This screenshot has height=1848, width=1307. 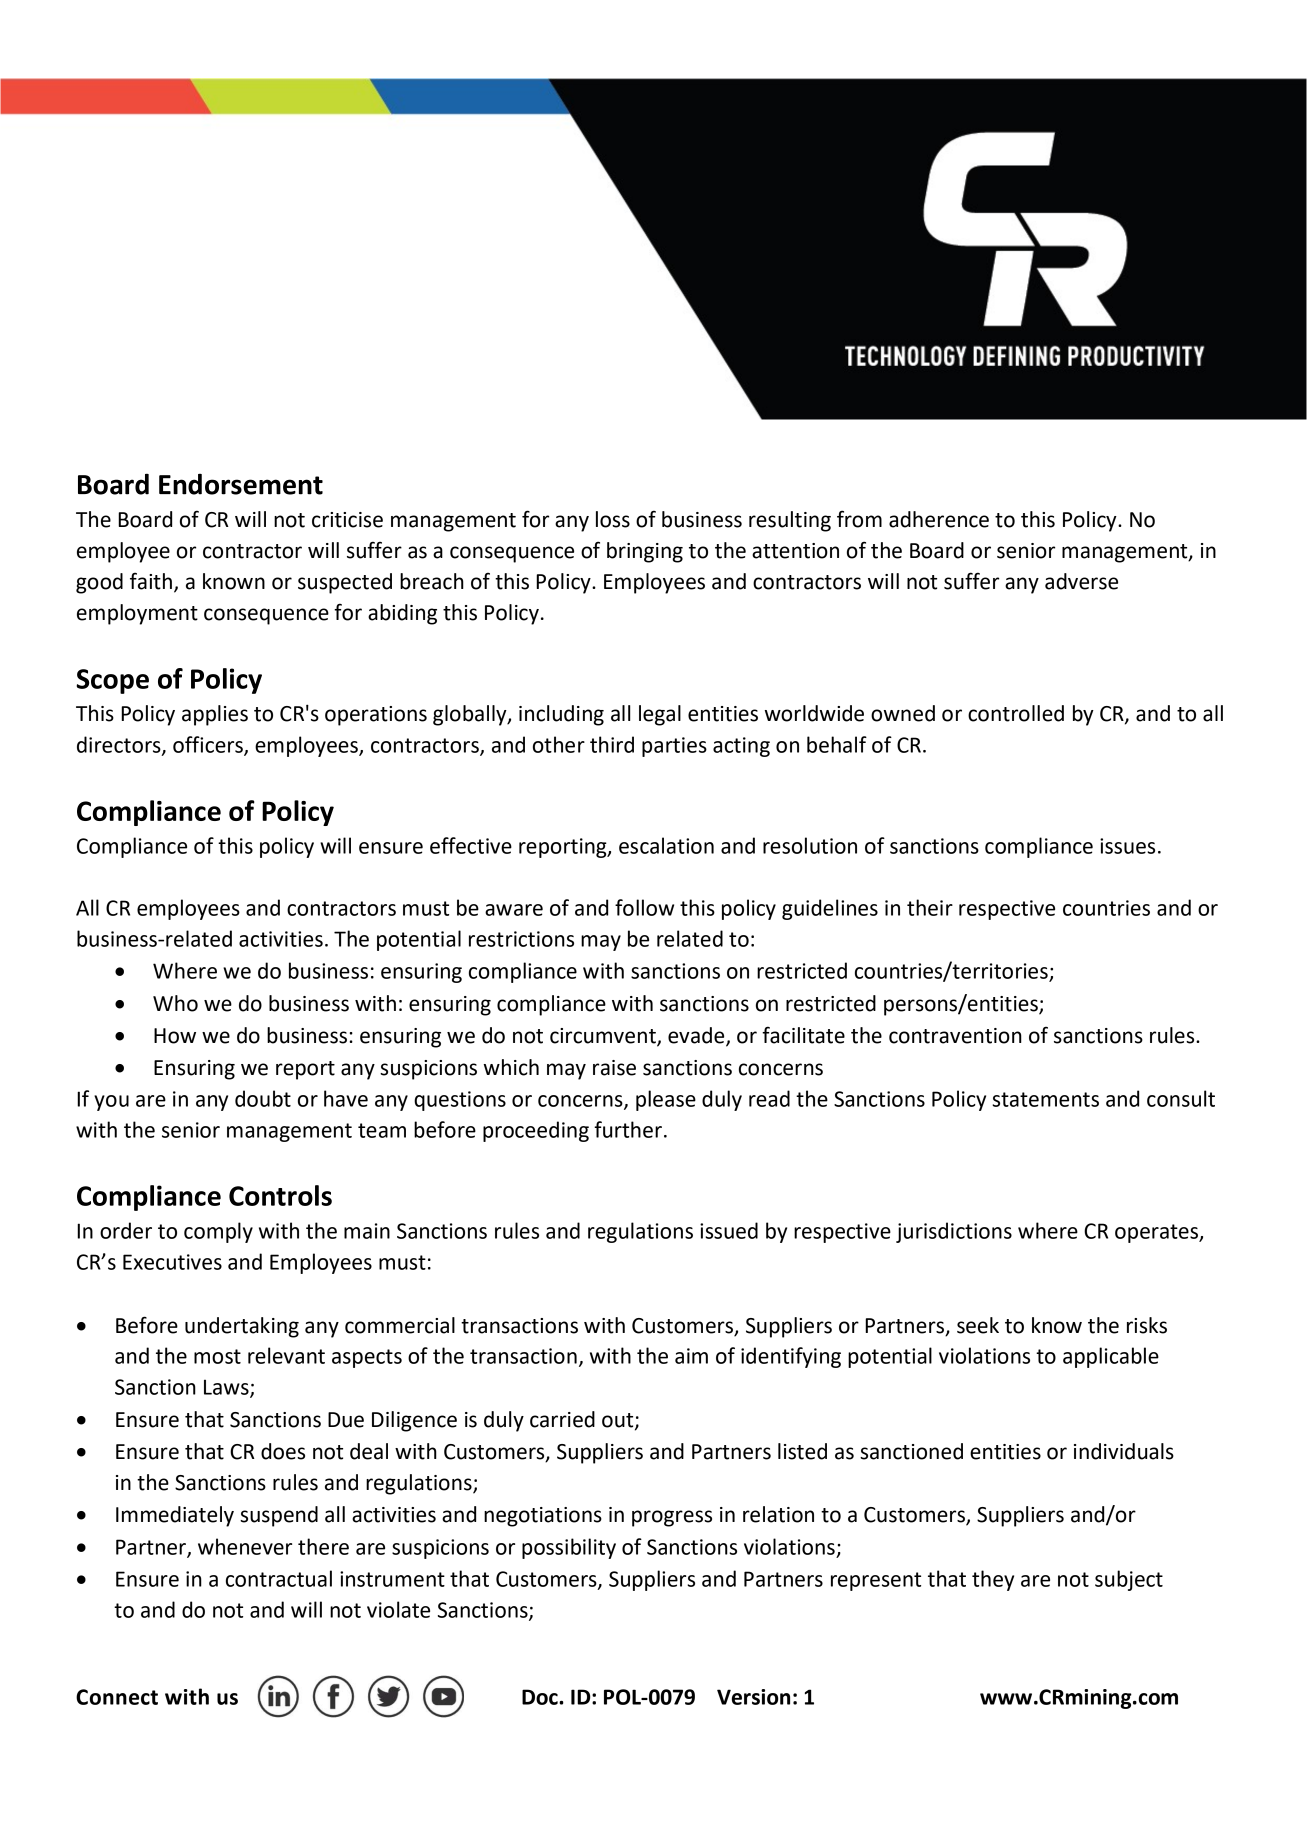 I want to click on loss, so click(x=613, y=519).
